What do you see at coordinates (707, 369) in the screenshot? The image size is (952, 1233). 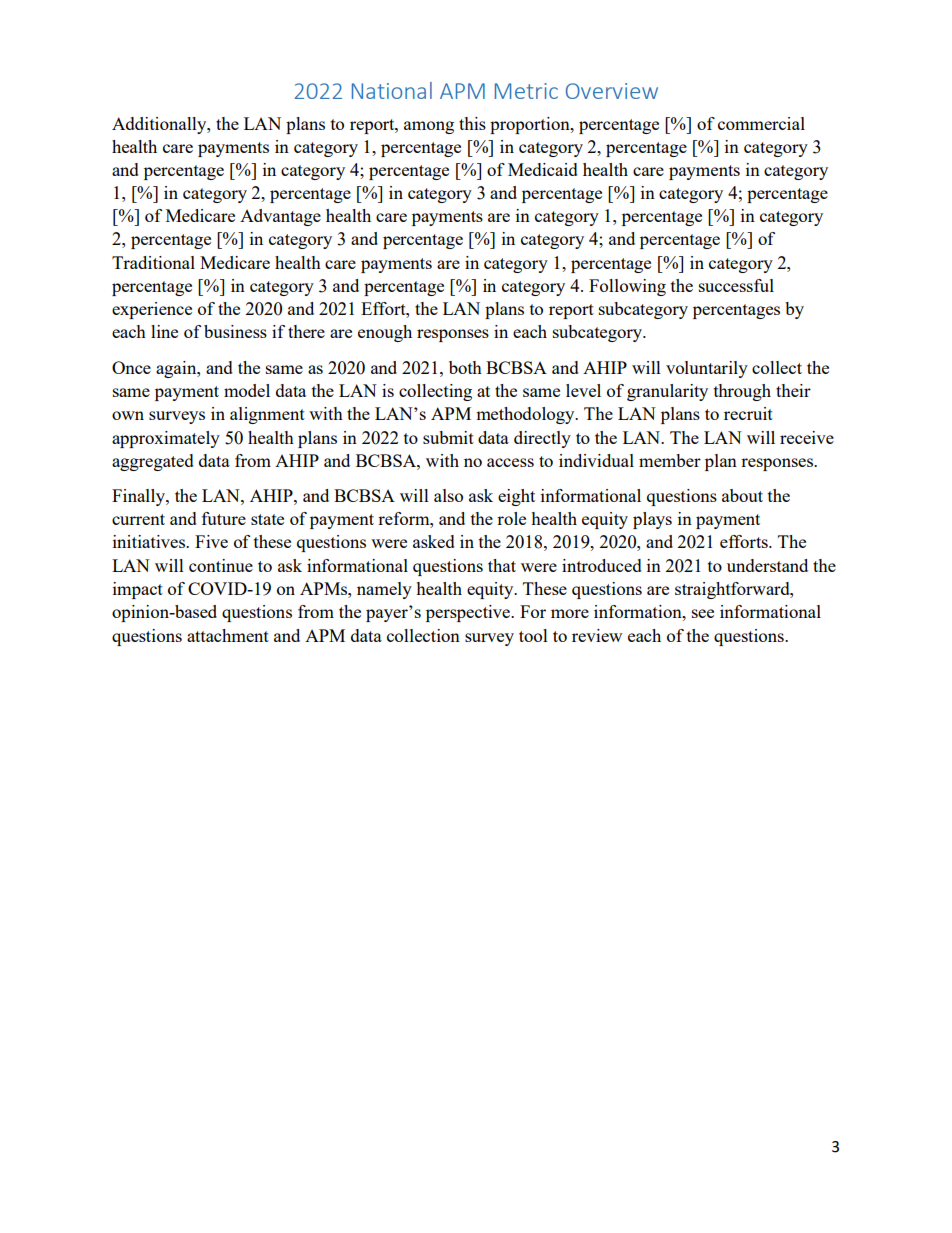 I see `voluntarily` at bounding box center [707, 369].
